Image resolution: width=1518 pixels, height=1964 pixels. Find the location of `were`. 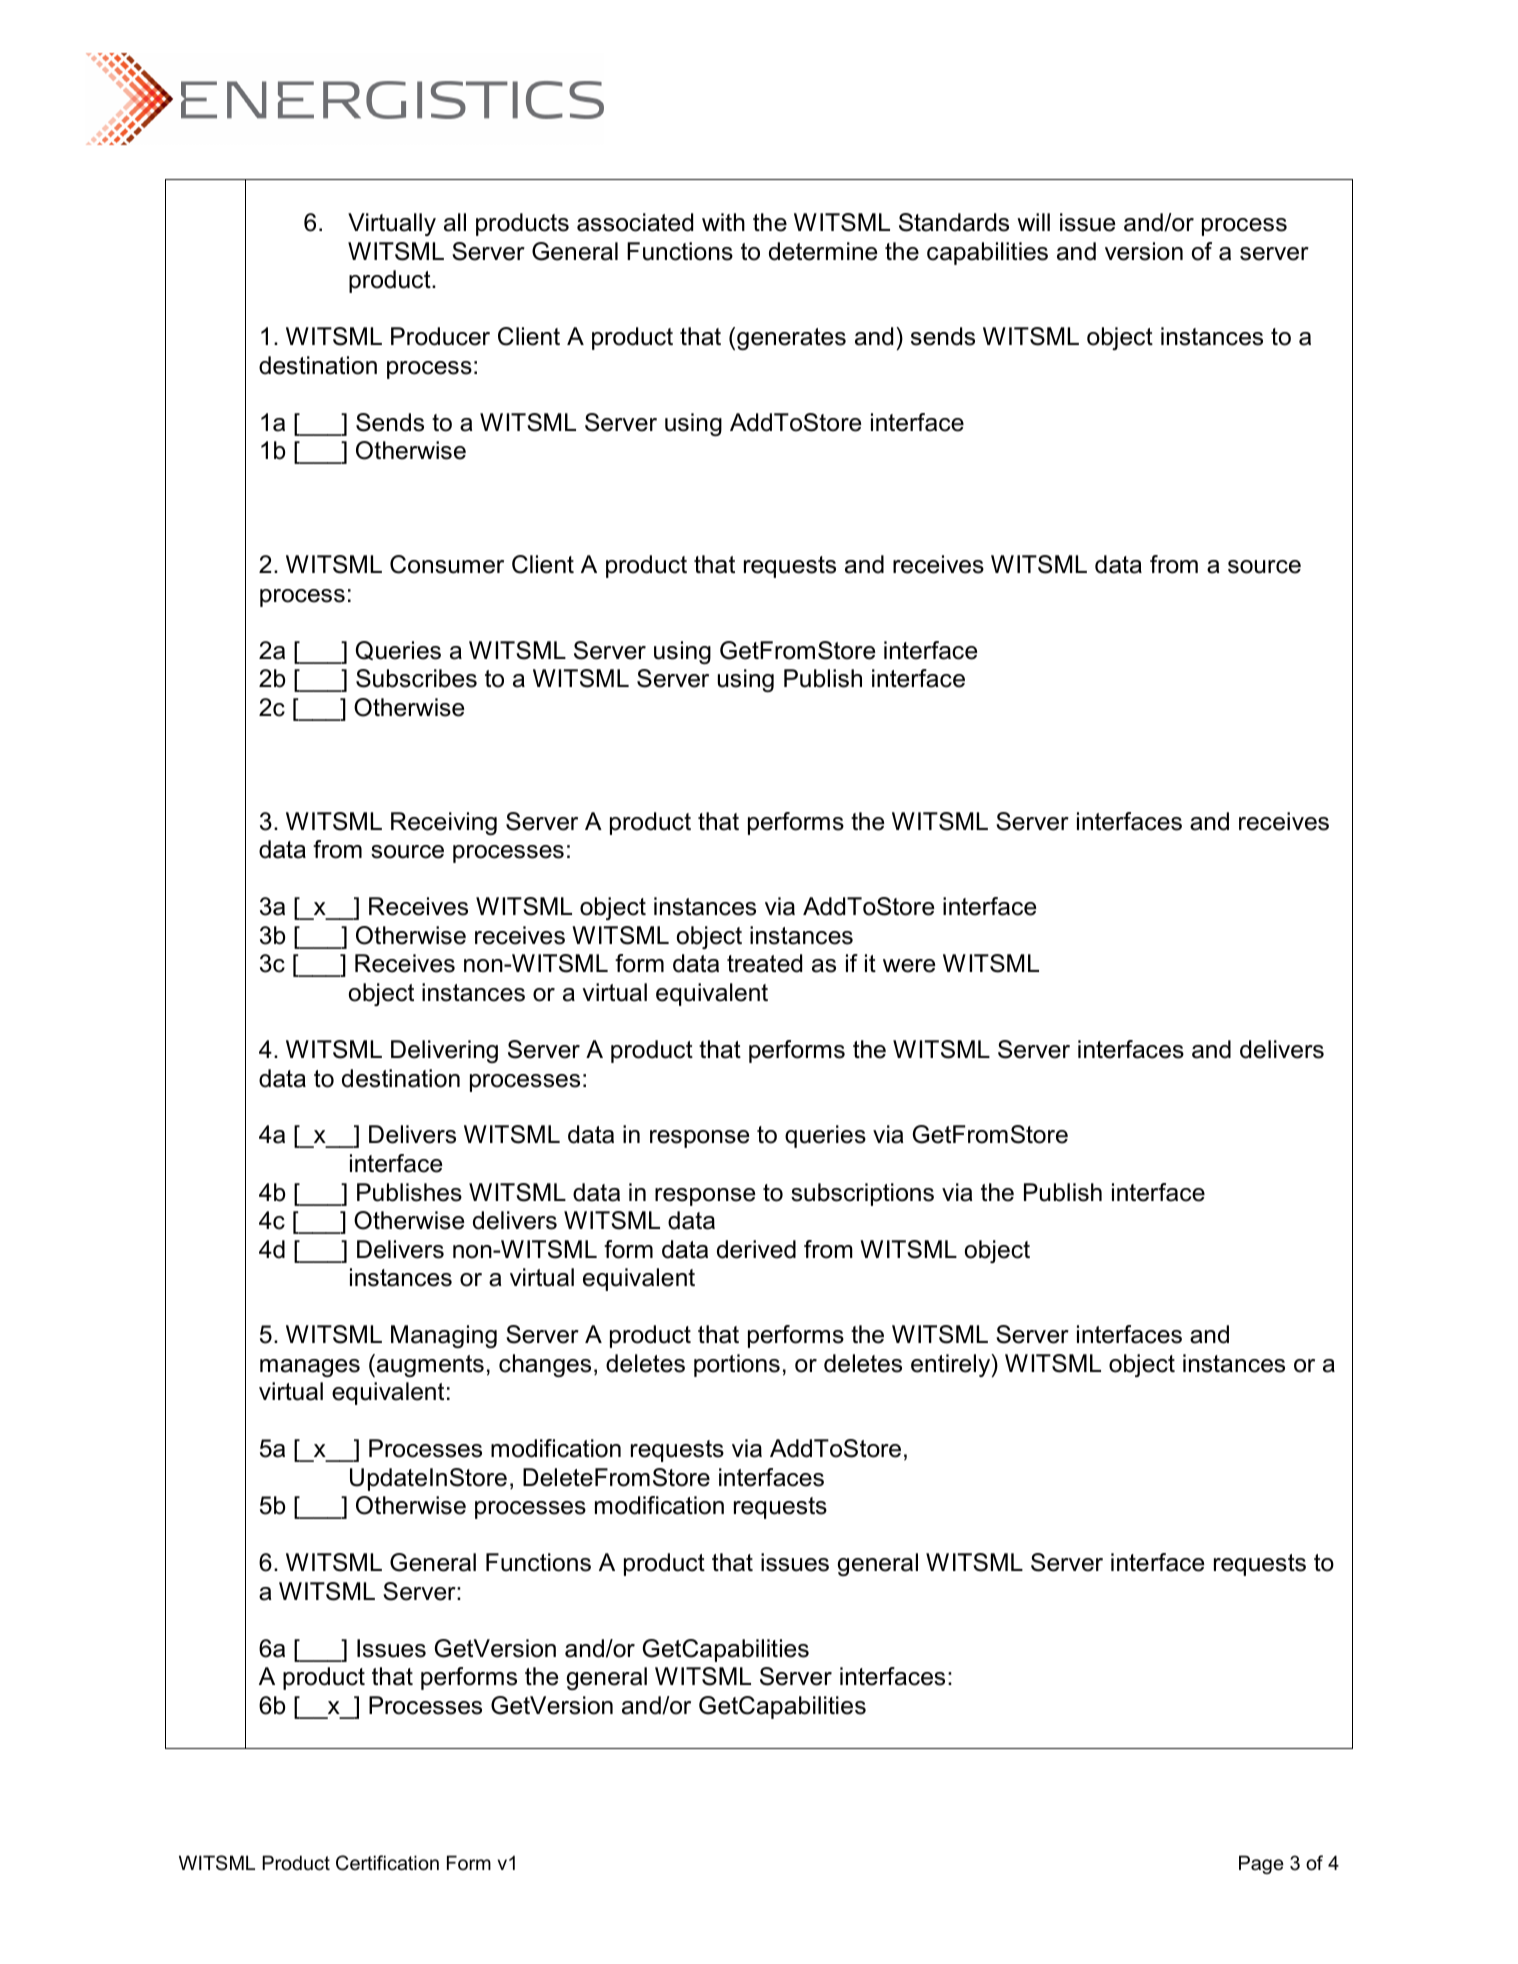

were is located at coordinates (909, 966).
